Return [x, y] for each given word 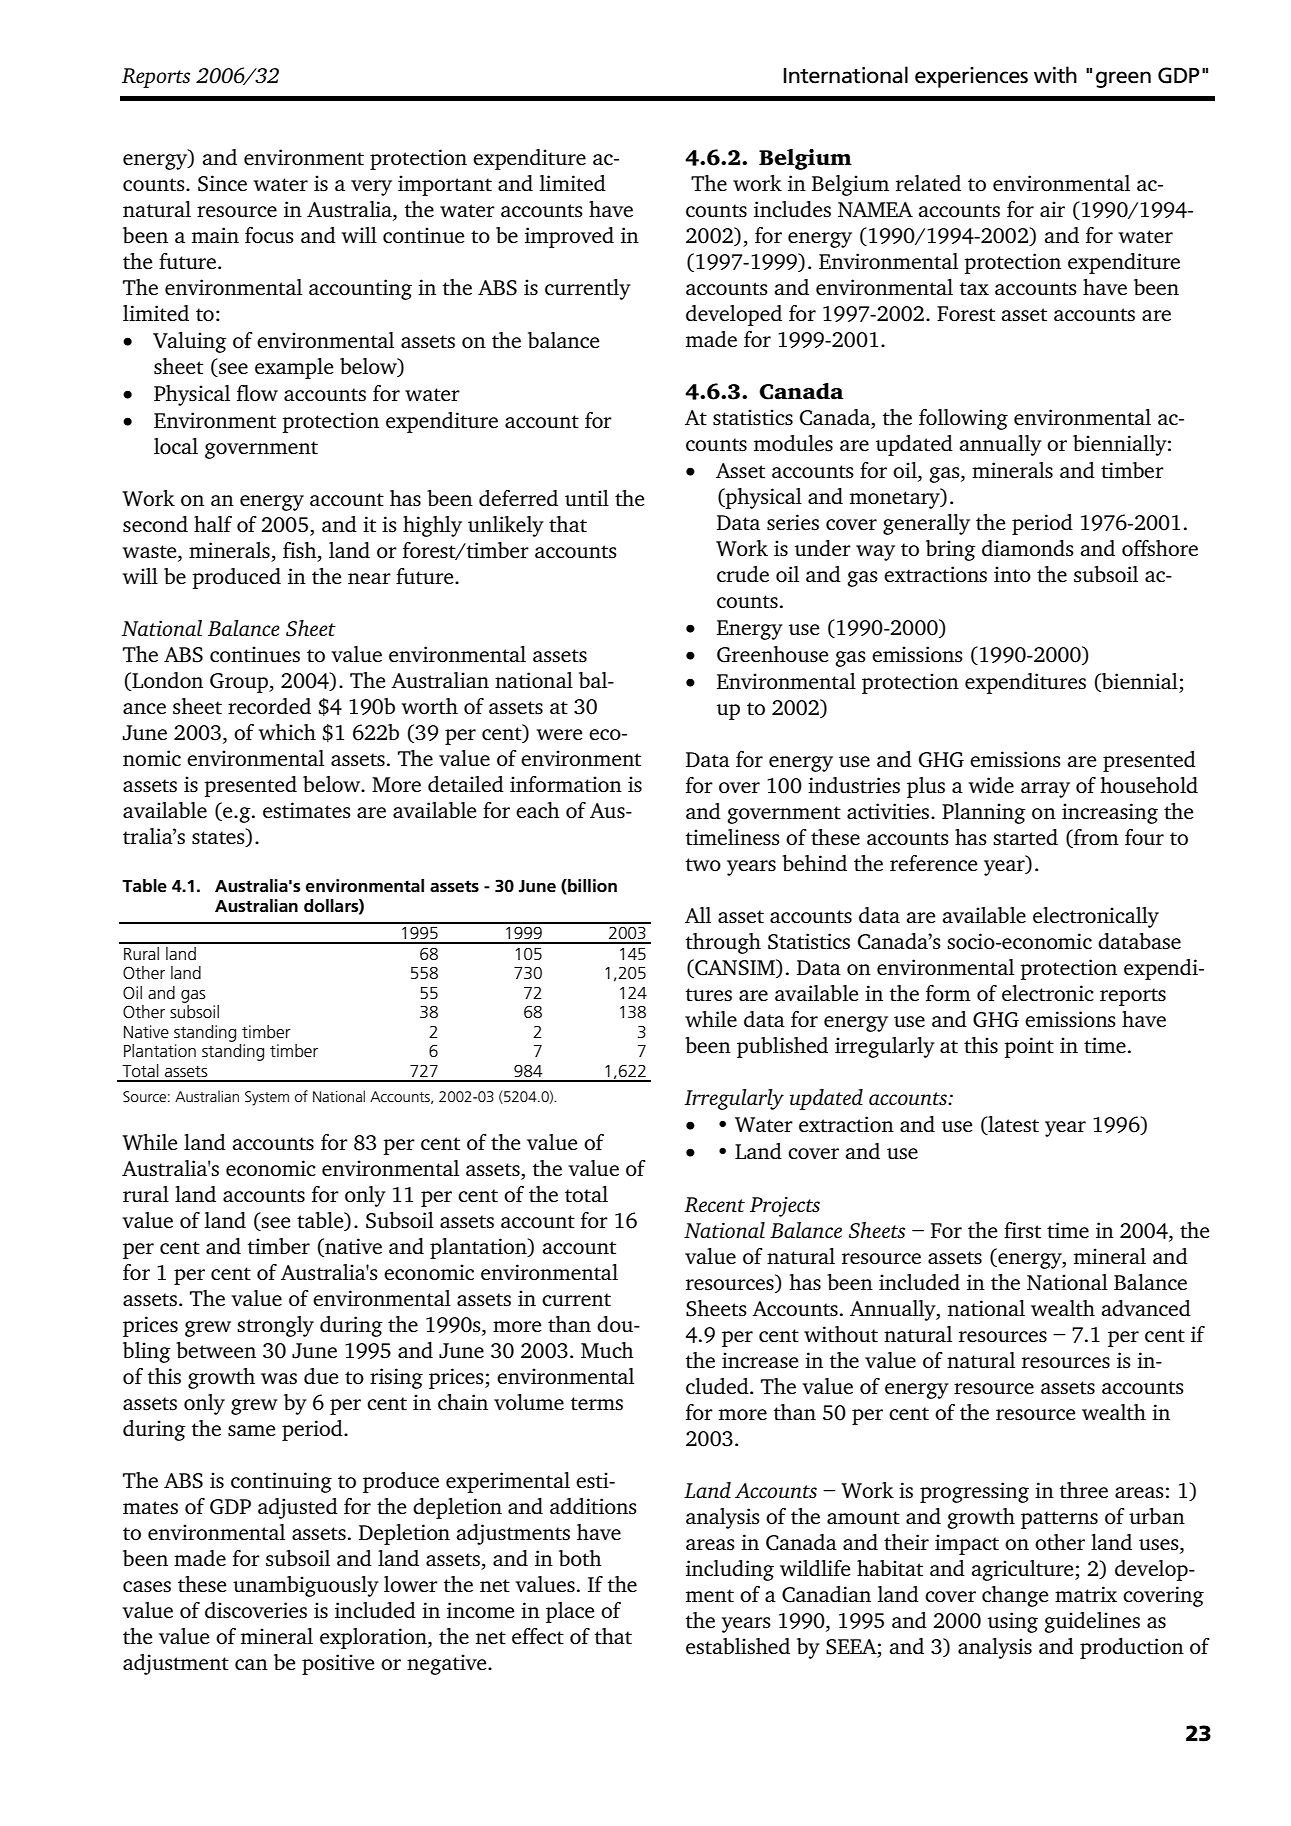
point [1029, 1047]
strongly [275, 1326]
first [1022, 1230]
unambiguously [306, 1586]
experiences [971, 77]
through [723, 943]
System [267, 1098]
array [1045, 790]
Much [607, 1350]
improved [569, 237]
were [559, 734]
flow [257, 393]
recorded [269, 706]
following [963, 419]
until [587, 498]
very [371, 188]
